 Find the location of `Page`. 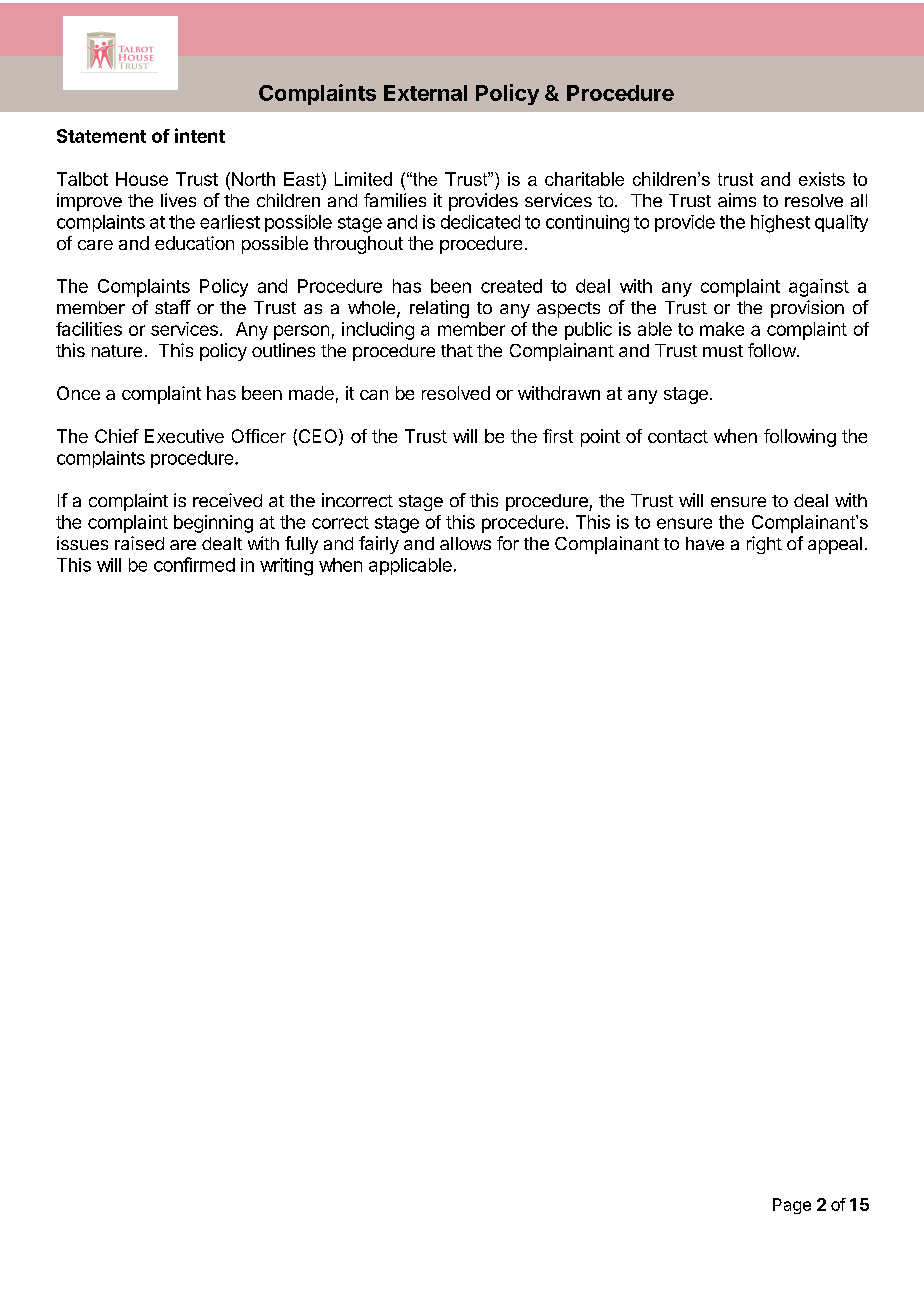

Page is located at coordinates (792, 1206).
